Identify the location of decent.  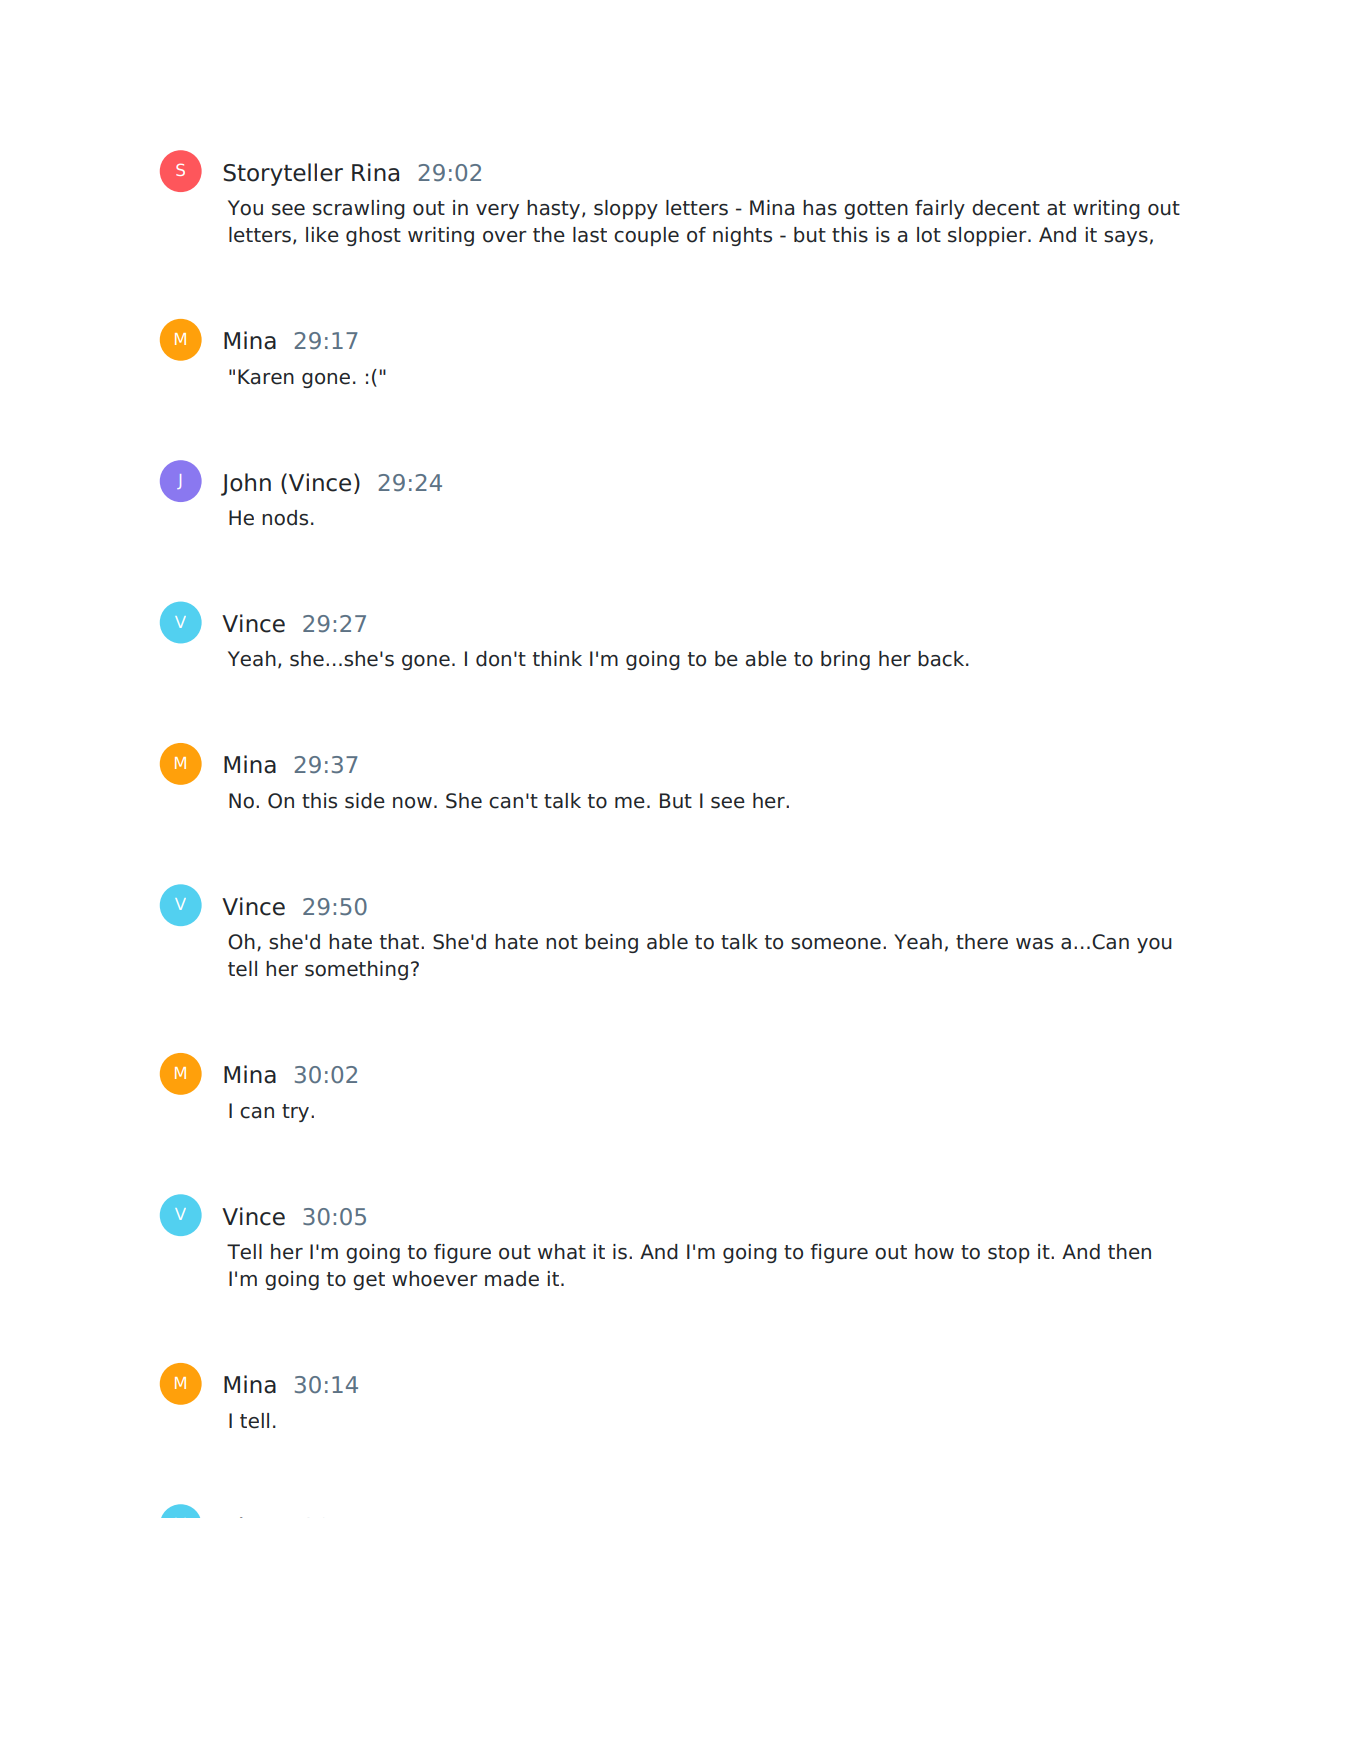
(1006, 208).
